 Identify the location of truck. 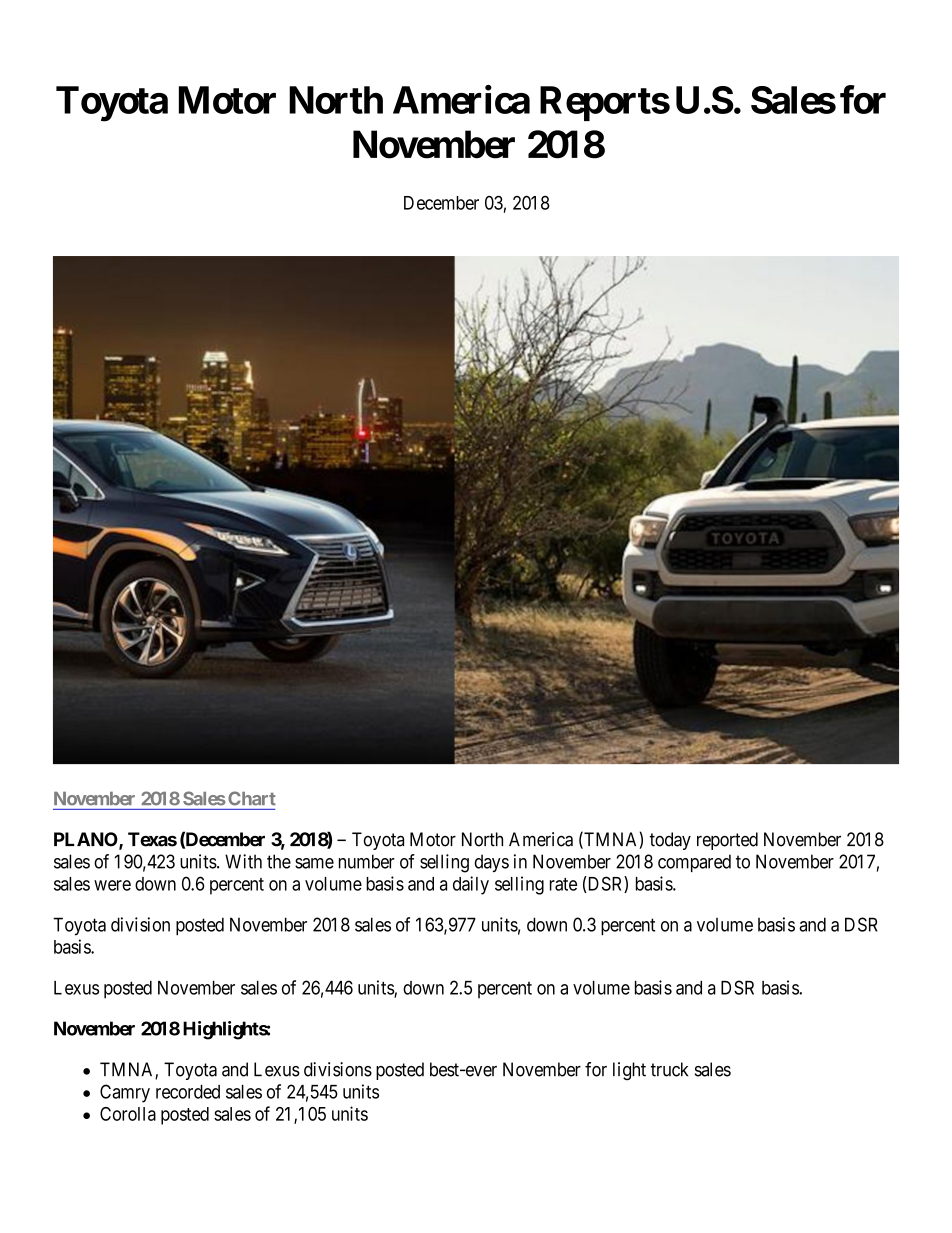
(669, 1069).
